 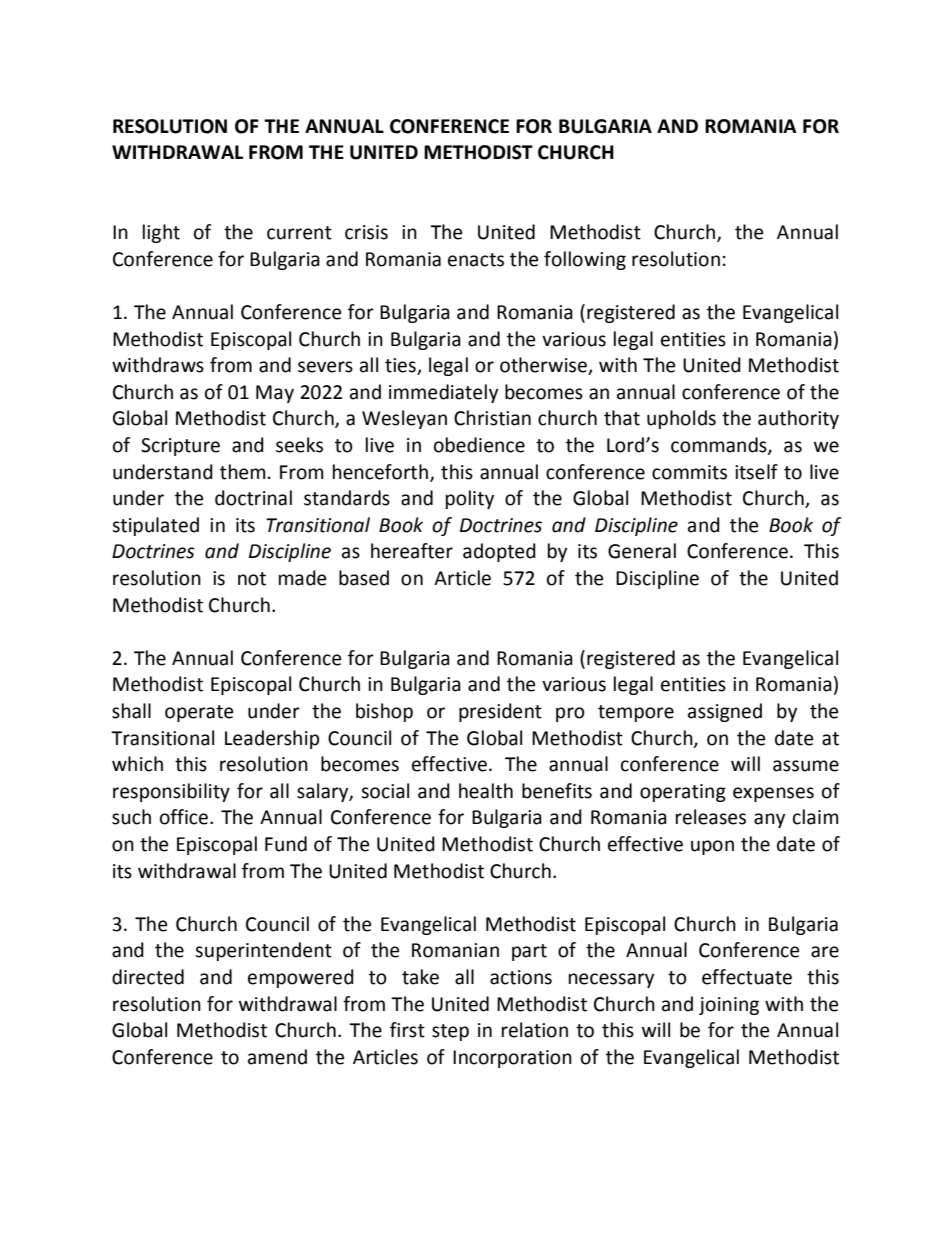 What do you see at coordinates (277, 1057) in the page?
I see `amend` at bounding box center [277, 1057].
